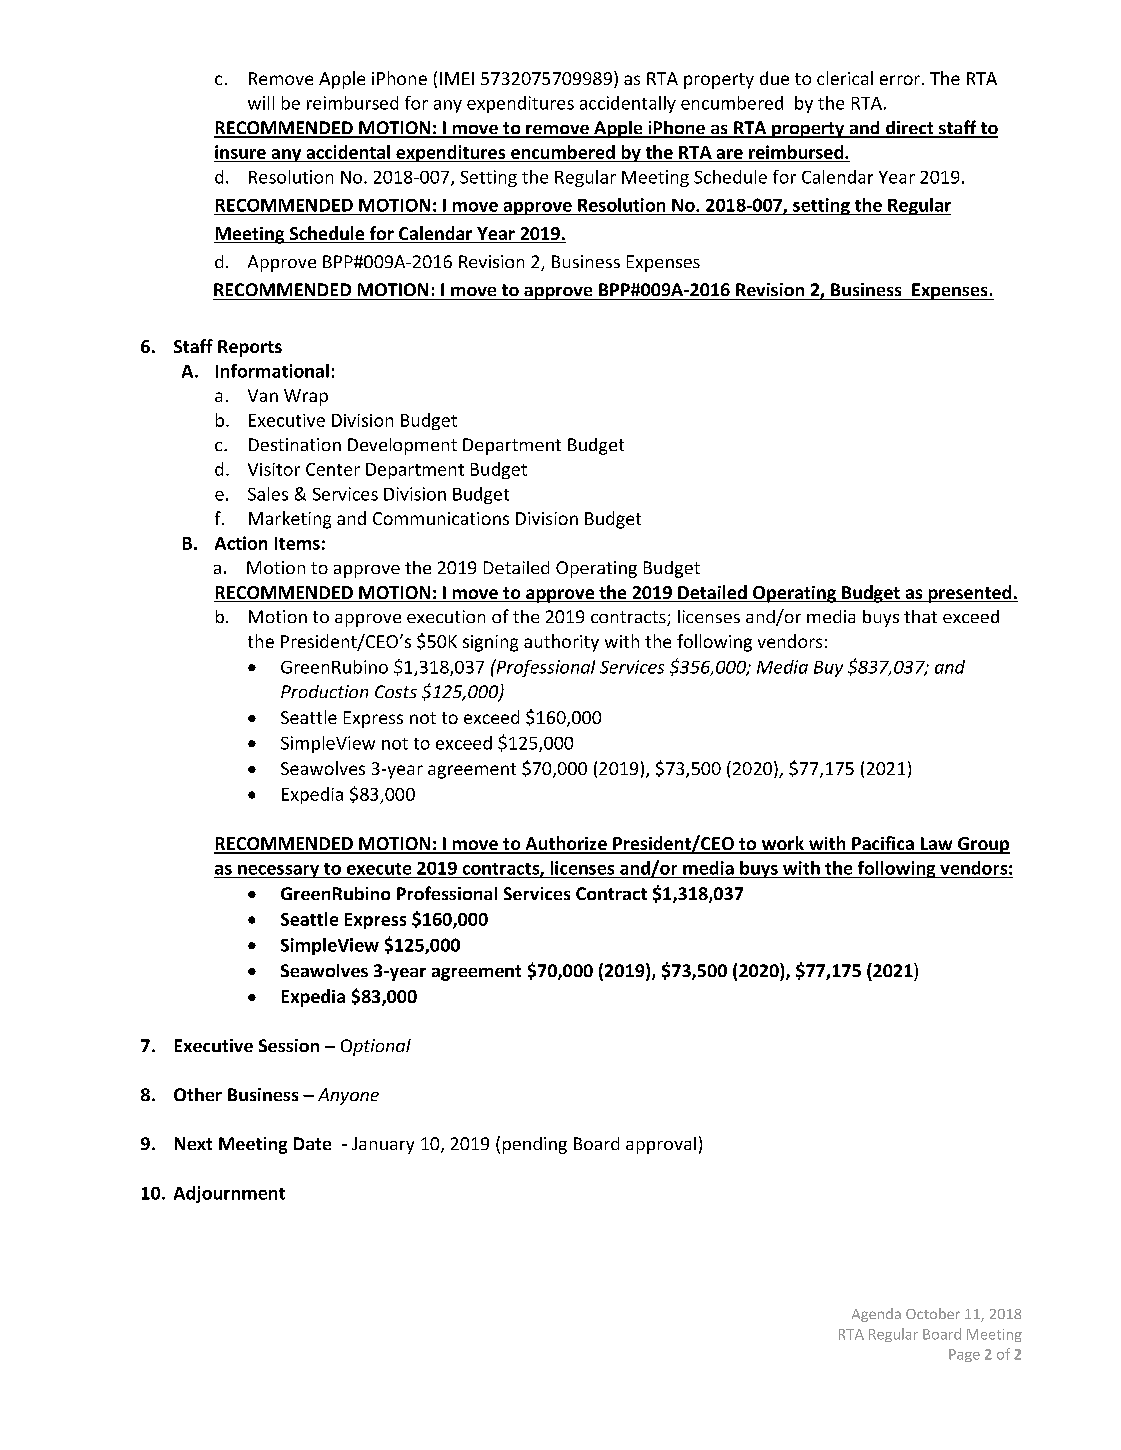  Describe the element at coordinates (566, 844) in the screenshot. I see `Authorize` at that location.
